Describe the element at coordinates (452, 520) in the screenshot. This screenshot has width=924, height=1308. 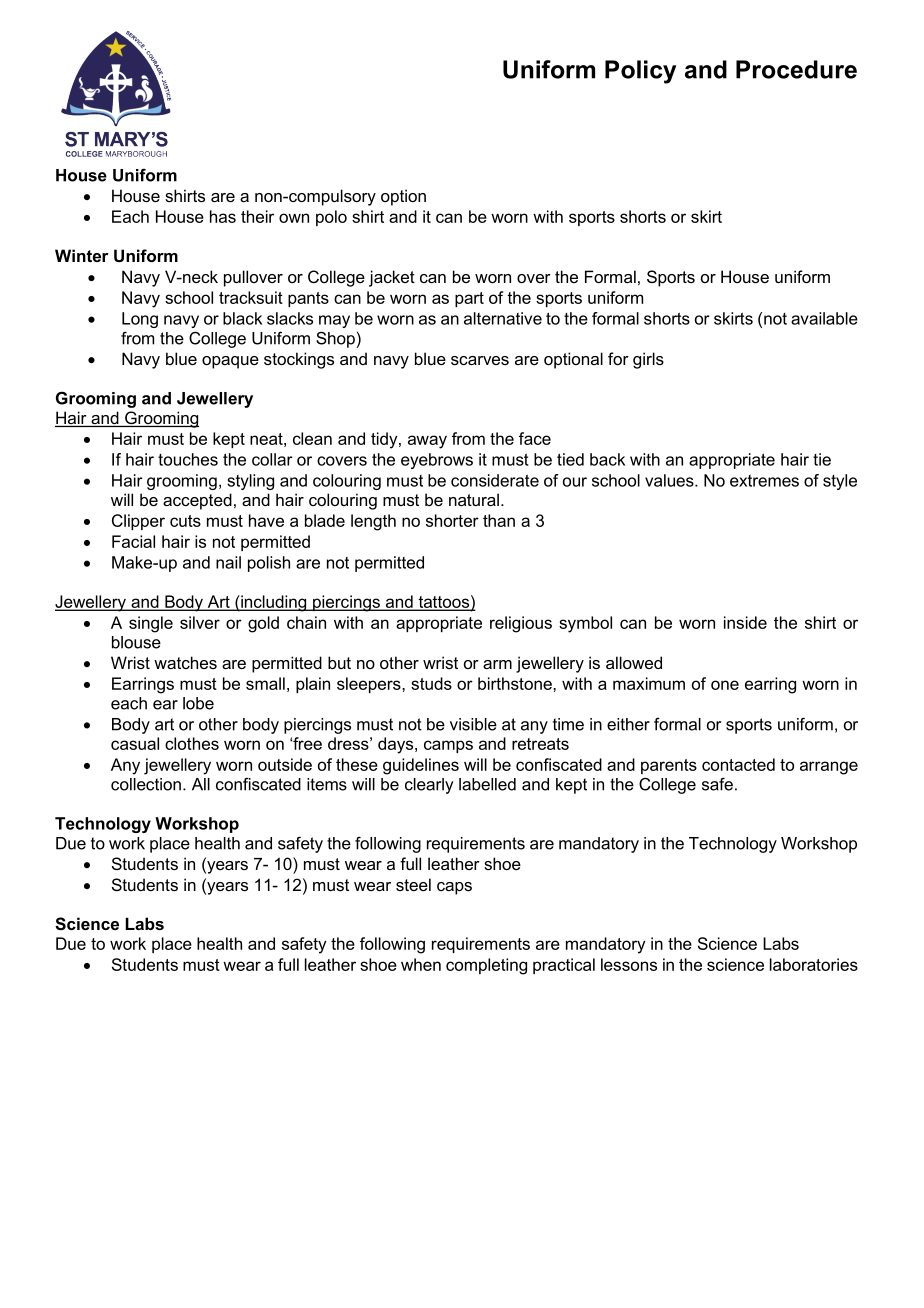
I see `shorter` at that location.
